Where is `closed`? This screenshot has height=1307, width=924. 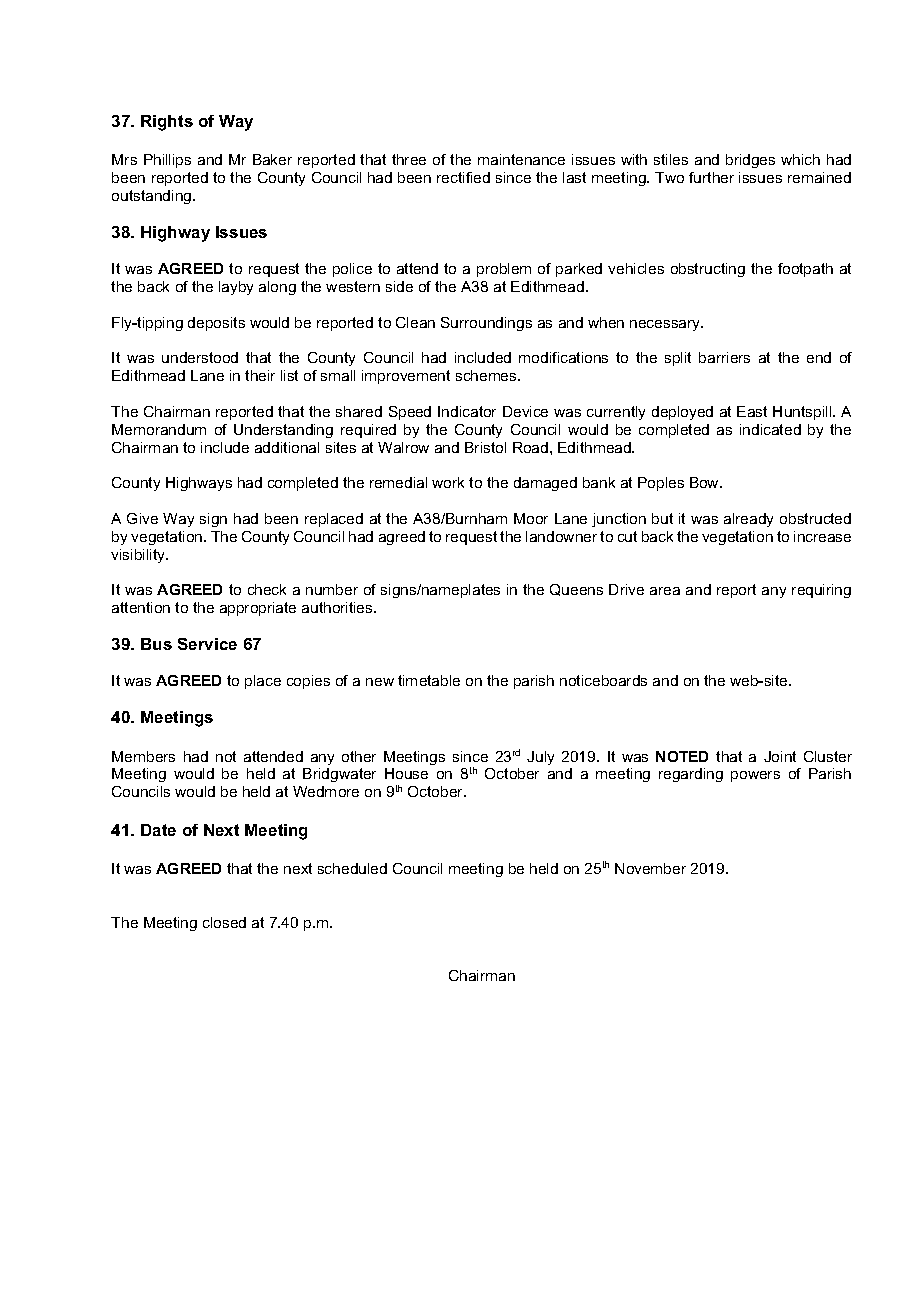 closed is located at coordinates (224, 922).
